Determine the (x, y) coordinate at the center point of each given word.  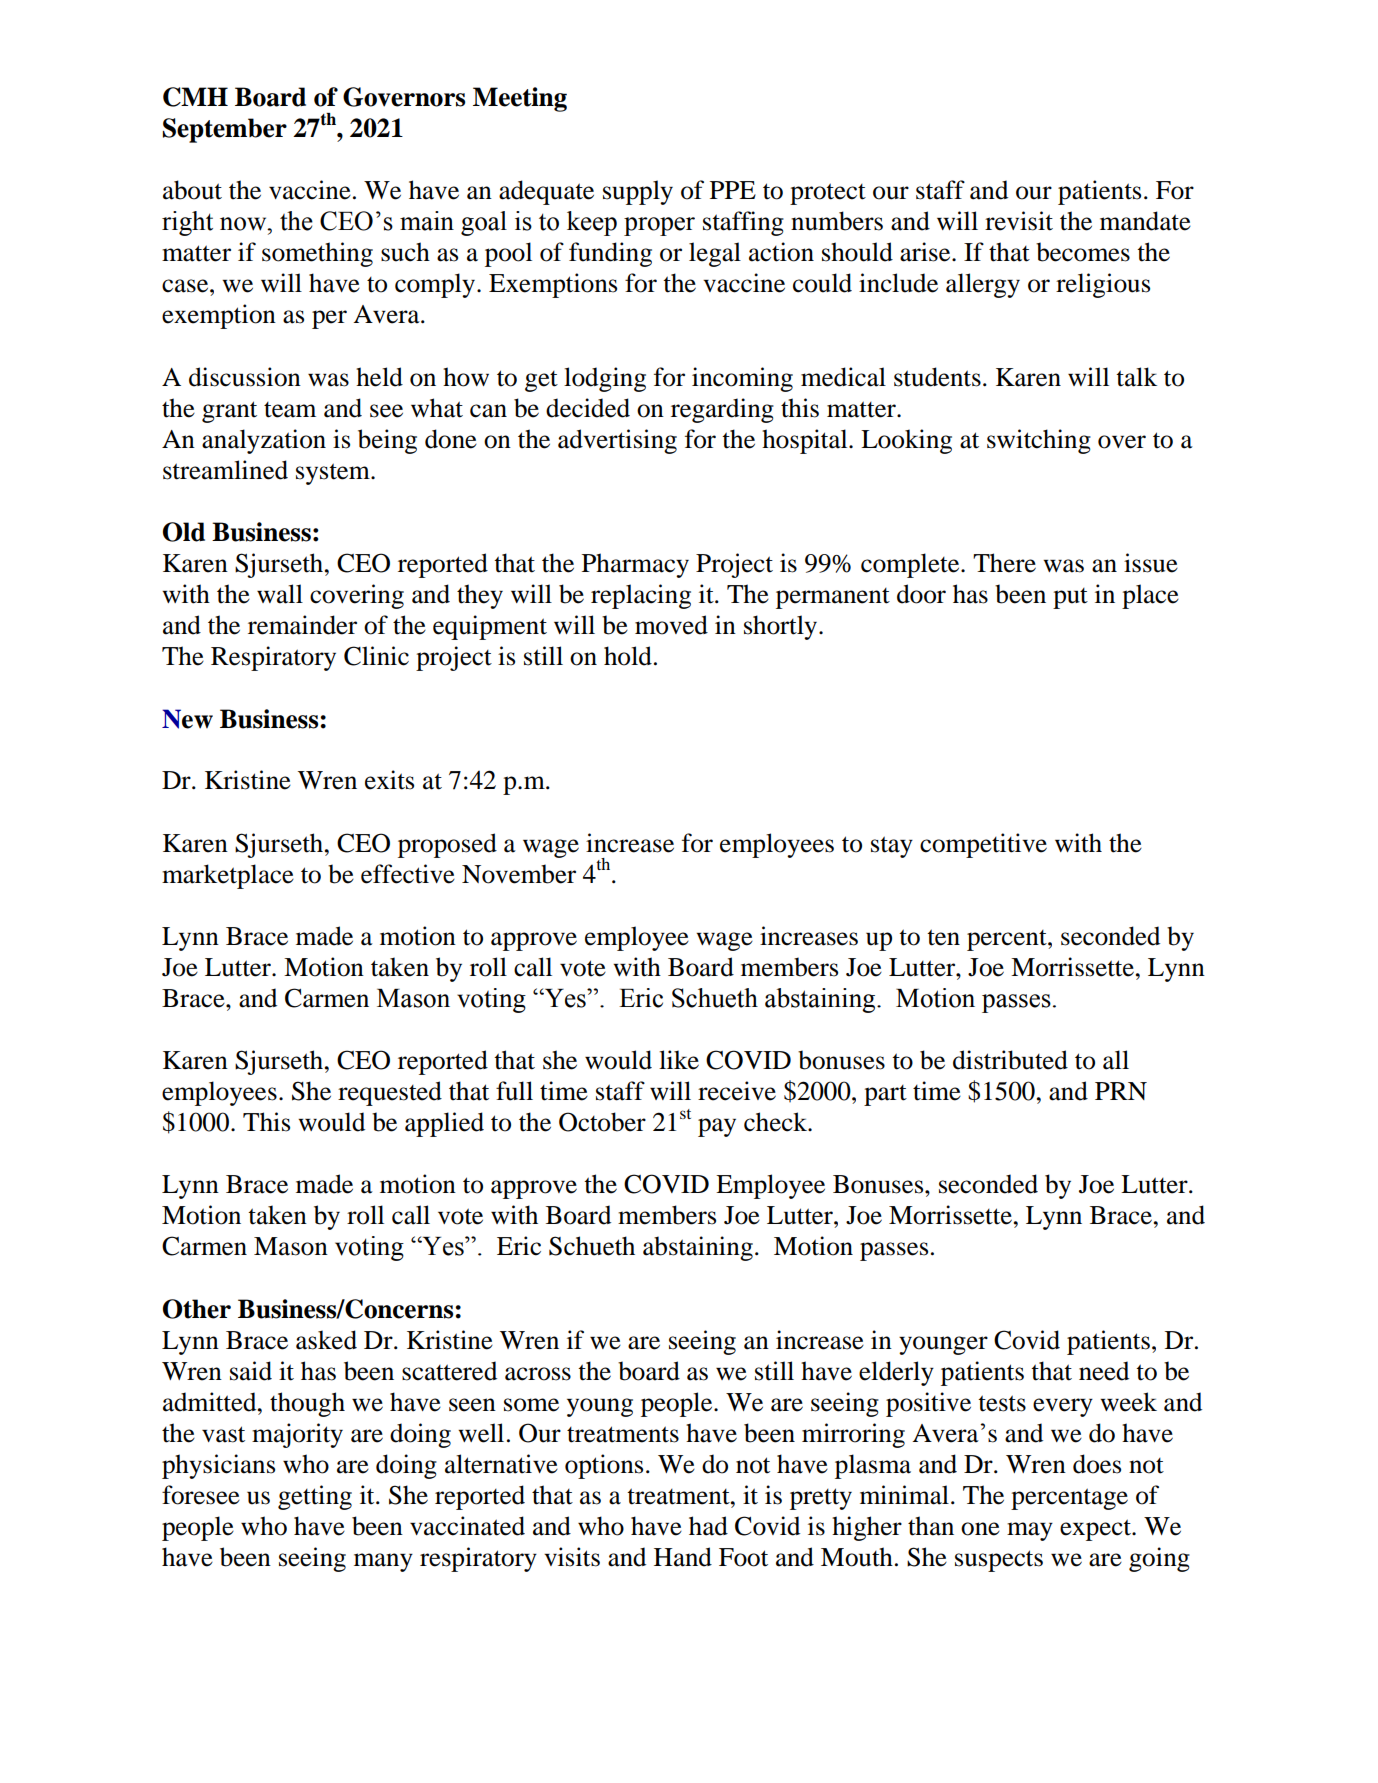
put (1070, 598)
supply (638, 192)
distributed (1010, 1060)
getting (315, 1497)
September (225, 130)
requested (390, 1093)
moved (671, 625)
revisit (1019, 221)
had (708, 1526)
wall (280, 594)
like (679, 1060)
